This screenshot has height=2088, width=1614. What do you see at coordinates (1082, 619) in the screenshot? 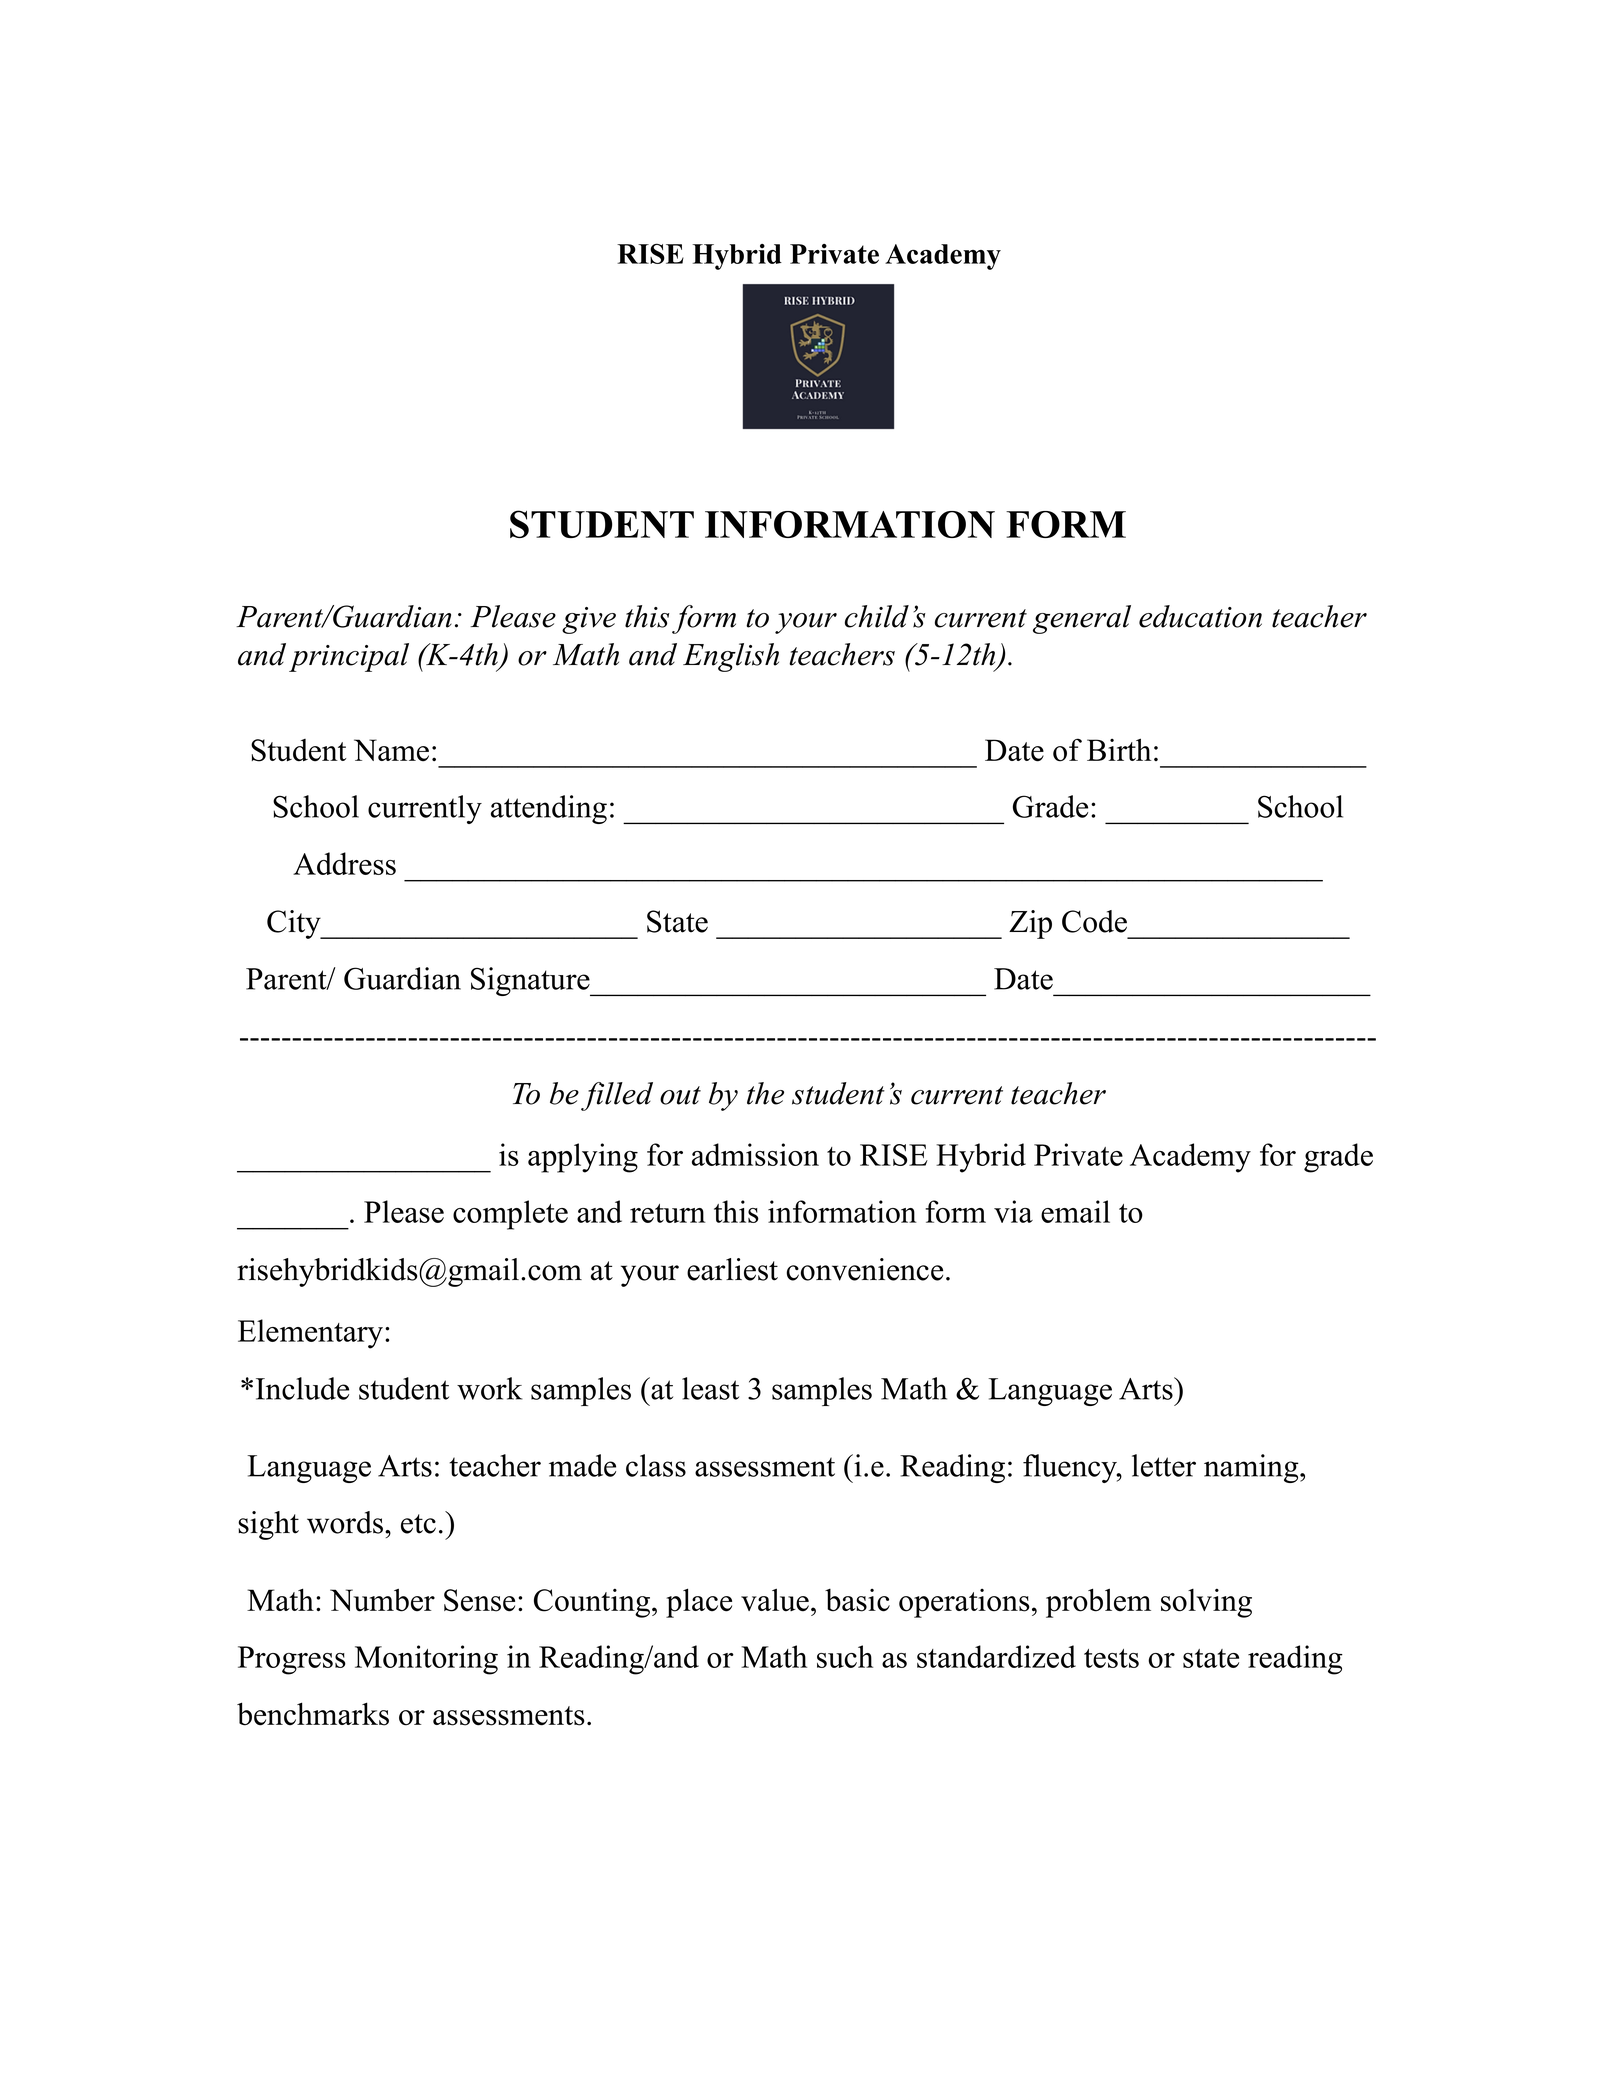
I see `general` at bounding box center [1082, 619].
